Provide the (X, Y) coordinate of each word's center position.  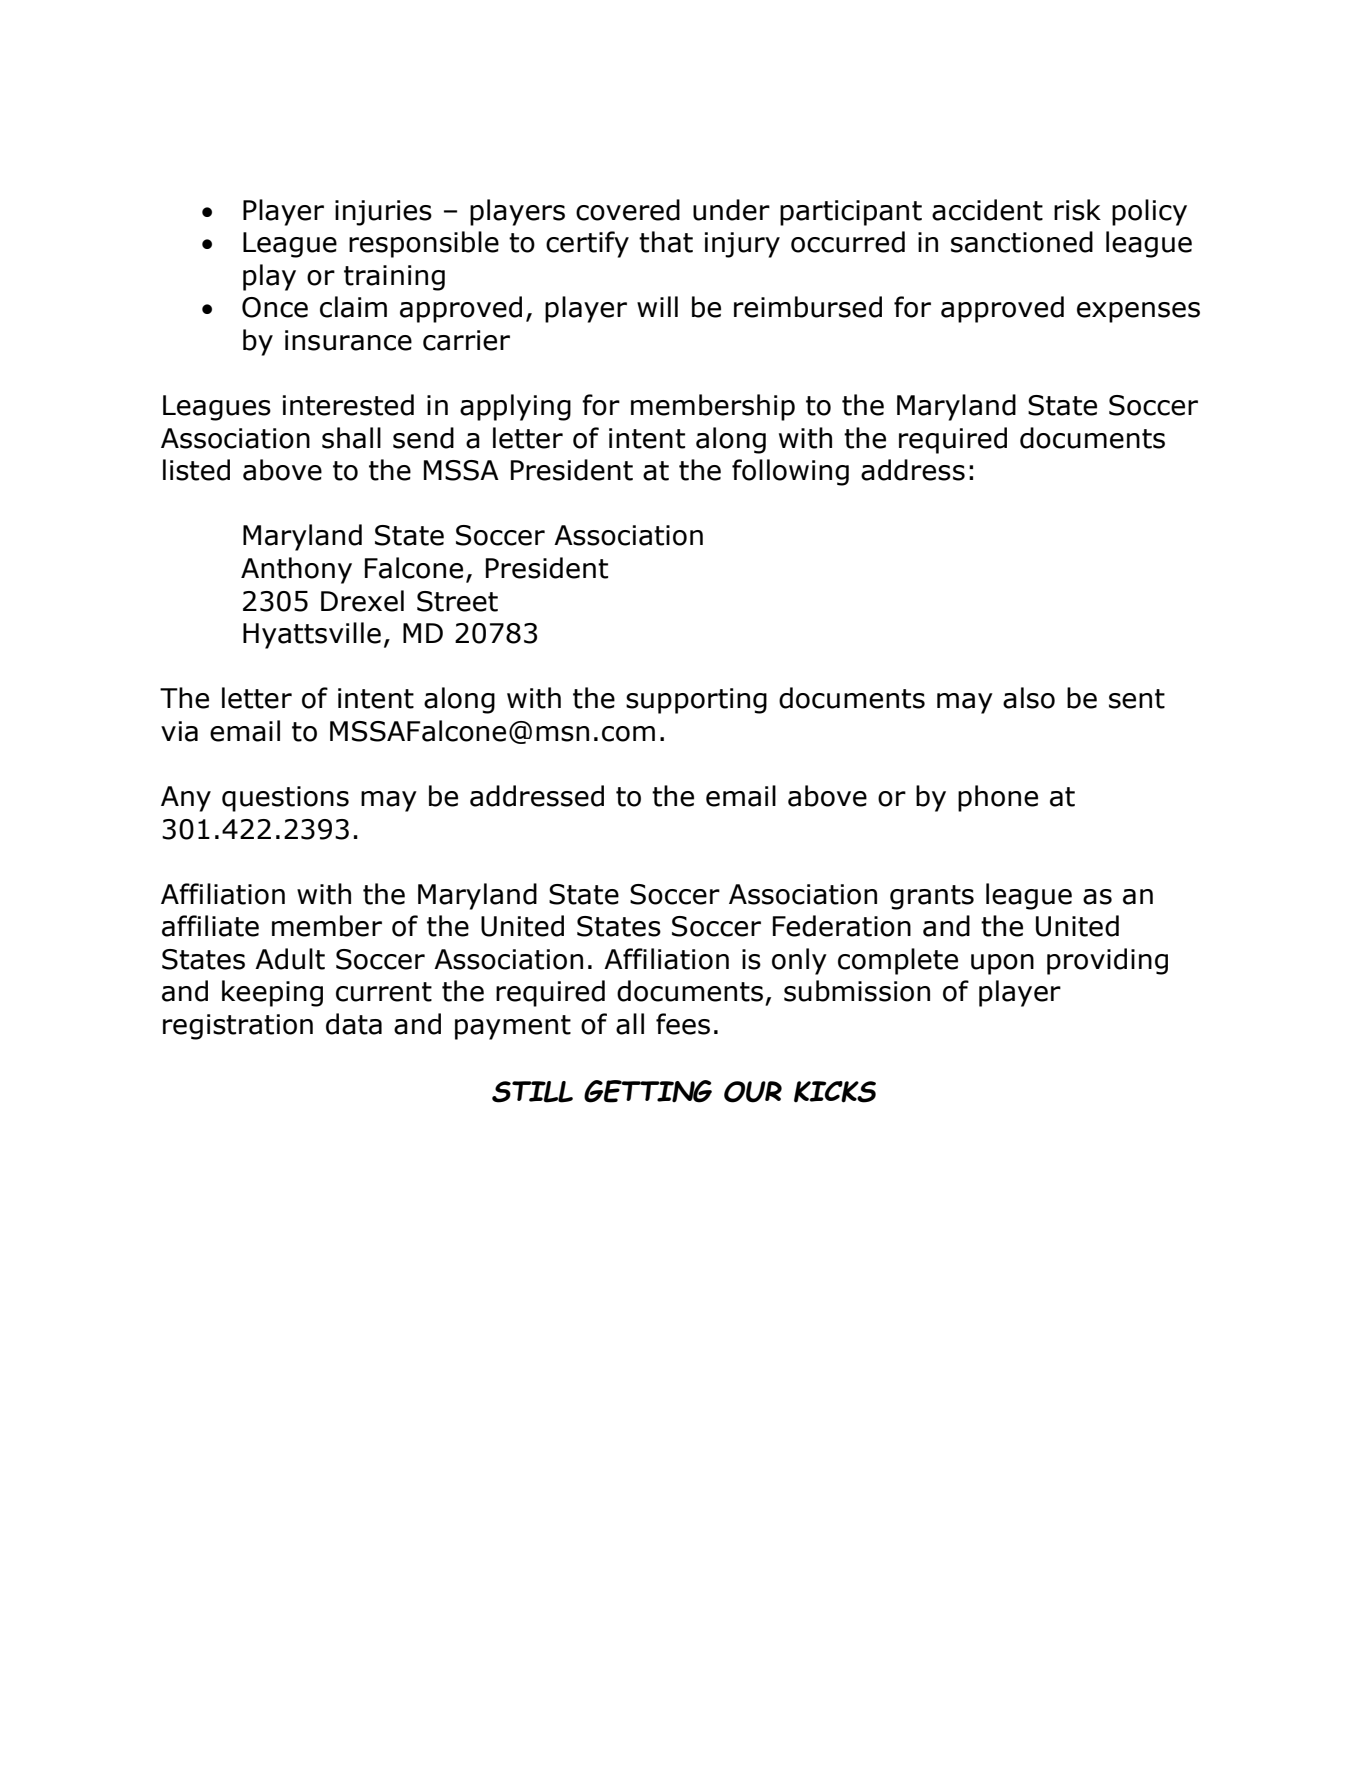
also (1029, 698)
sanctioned (1022, 242)
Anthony (296, 570)
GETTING (648, 1091)
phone (998, 798)
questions (285, 799)
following (790, 472)
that (666, 242)
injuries (383, 213)
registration (238, 1027)
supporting (696, 701)
